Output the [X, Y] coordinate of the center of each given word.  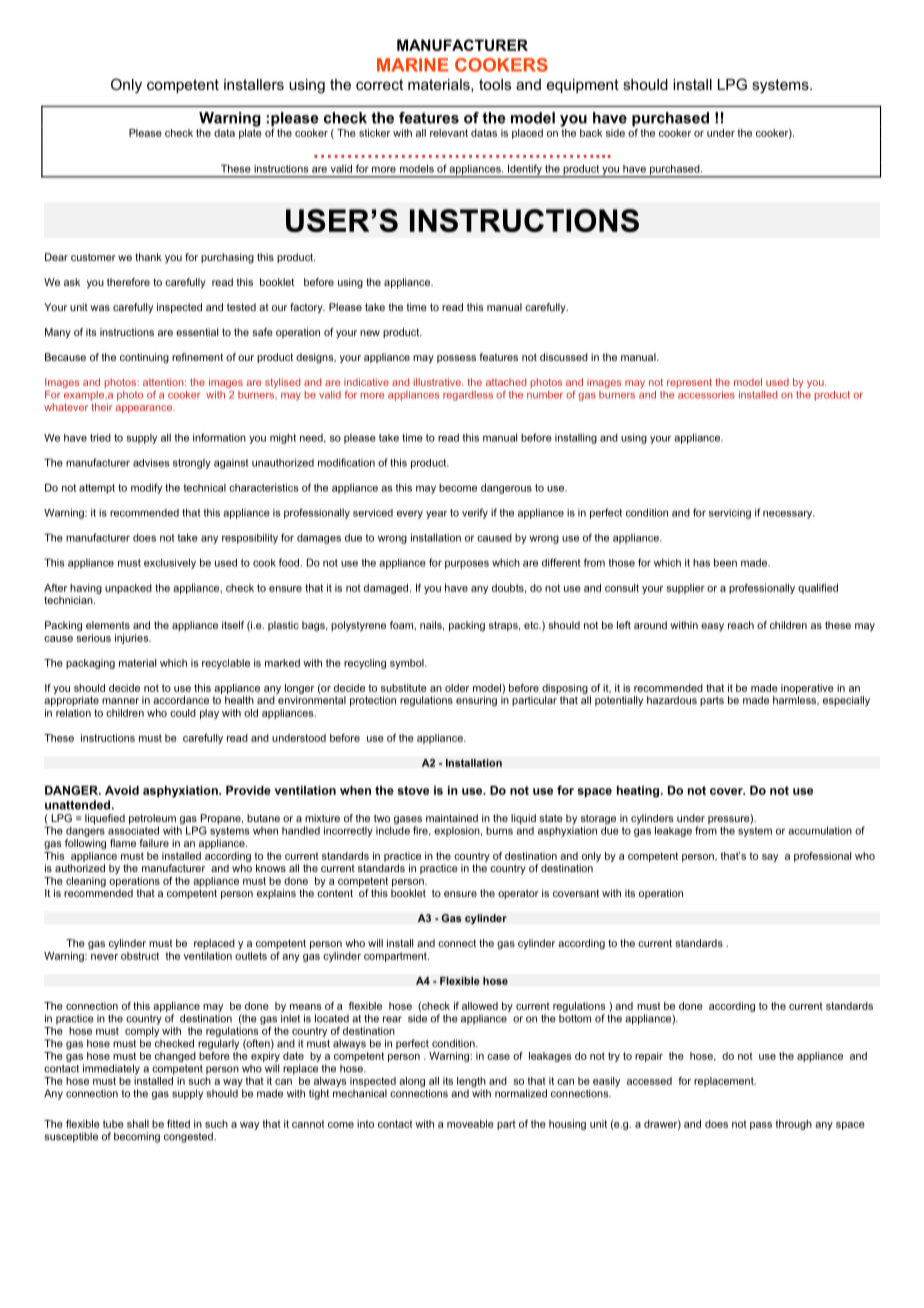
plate [250, 132]
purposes [467, 564]
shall [138, 1124]
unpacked [128, 589]
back [591, 133]
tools [495, 84]
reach [741, 625]
